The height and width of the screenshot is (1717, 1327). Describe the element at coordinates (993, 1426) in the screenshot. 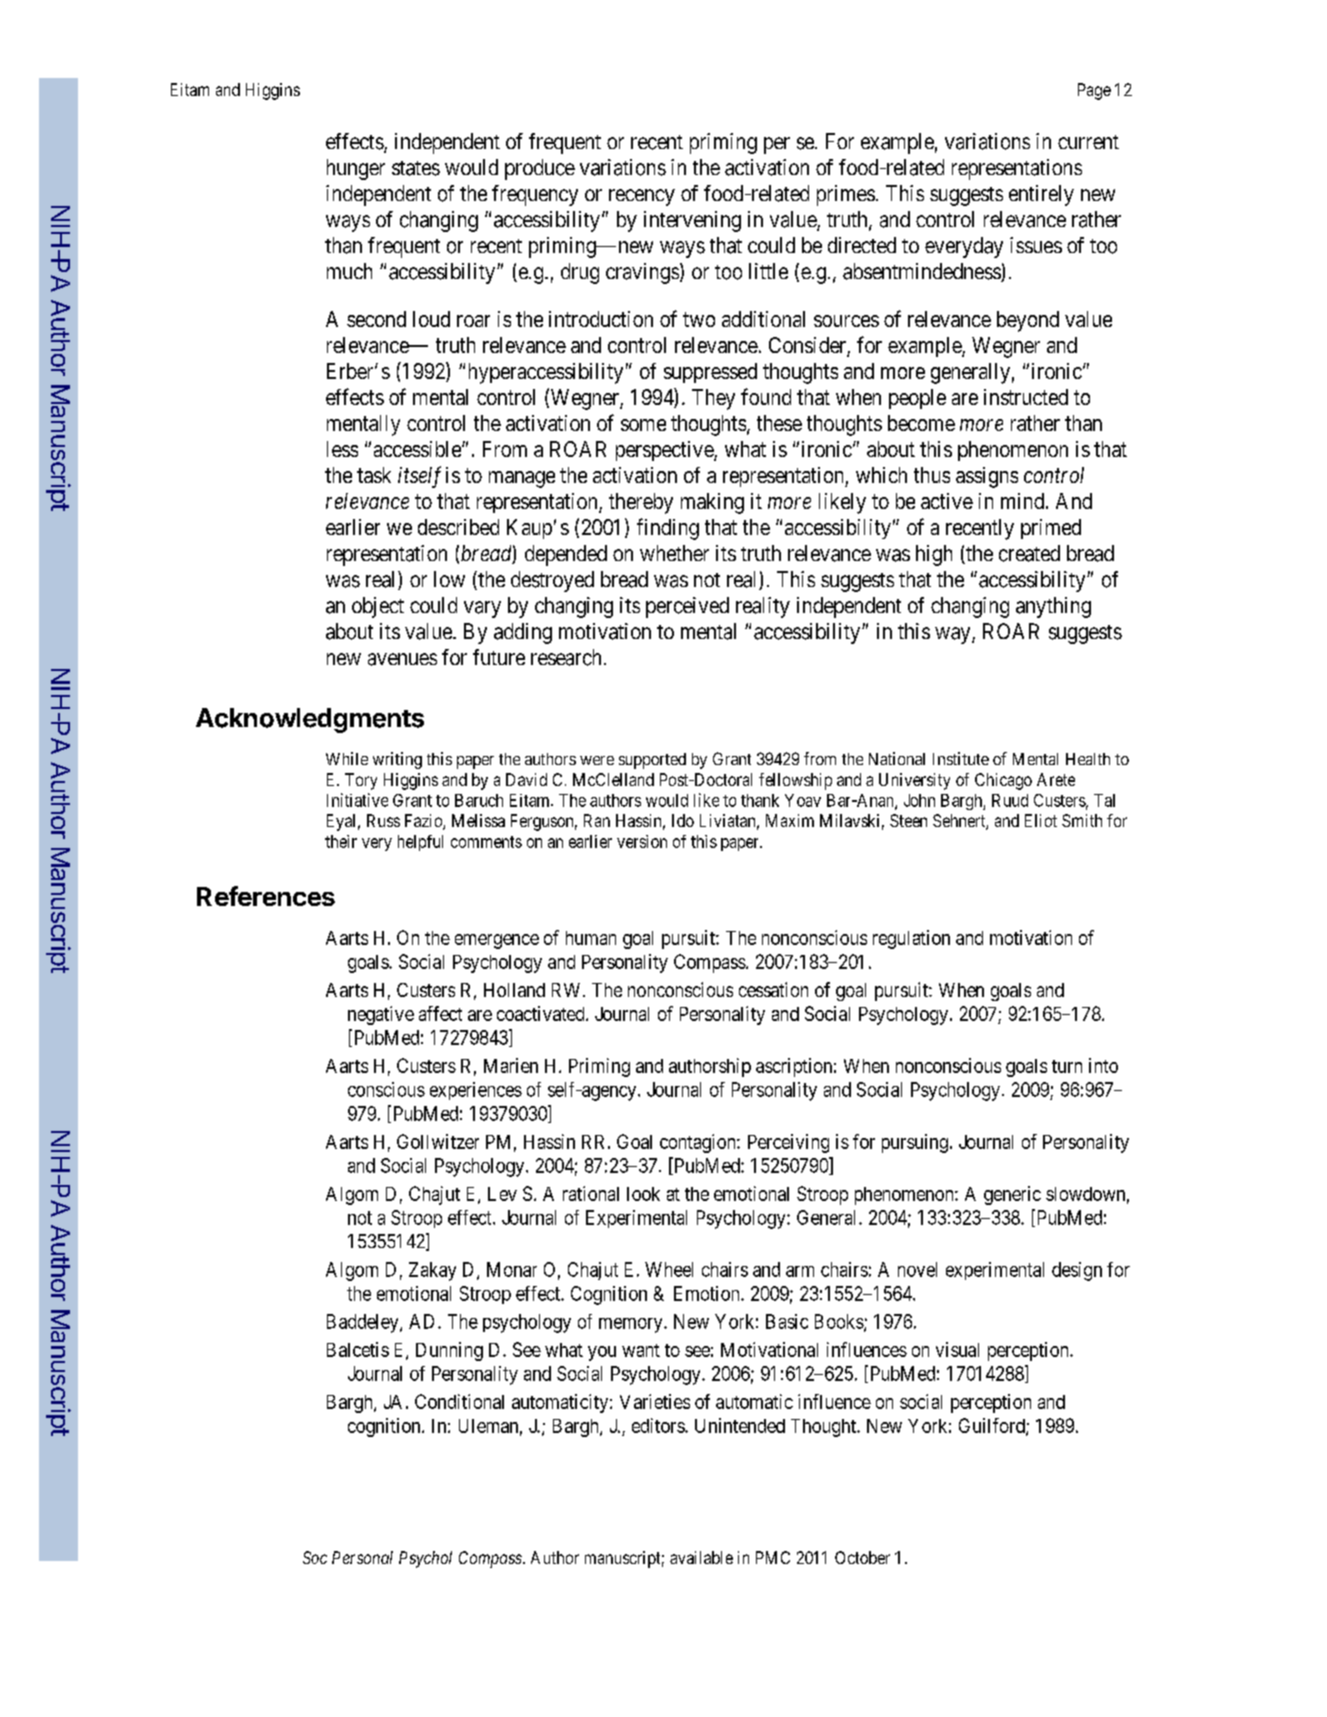

I see `Guilford` at that location.
